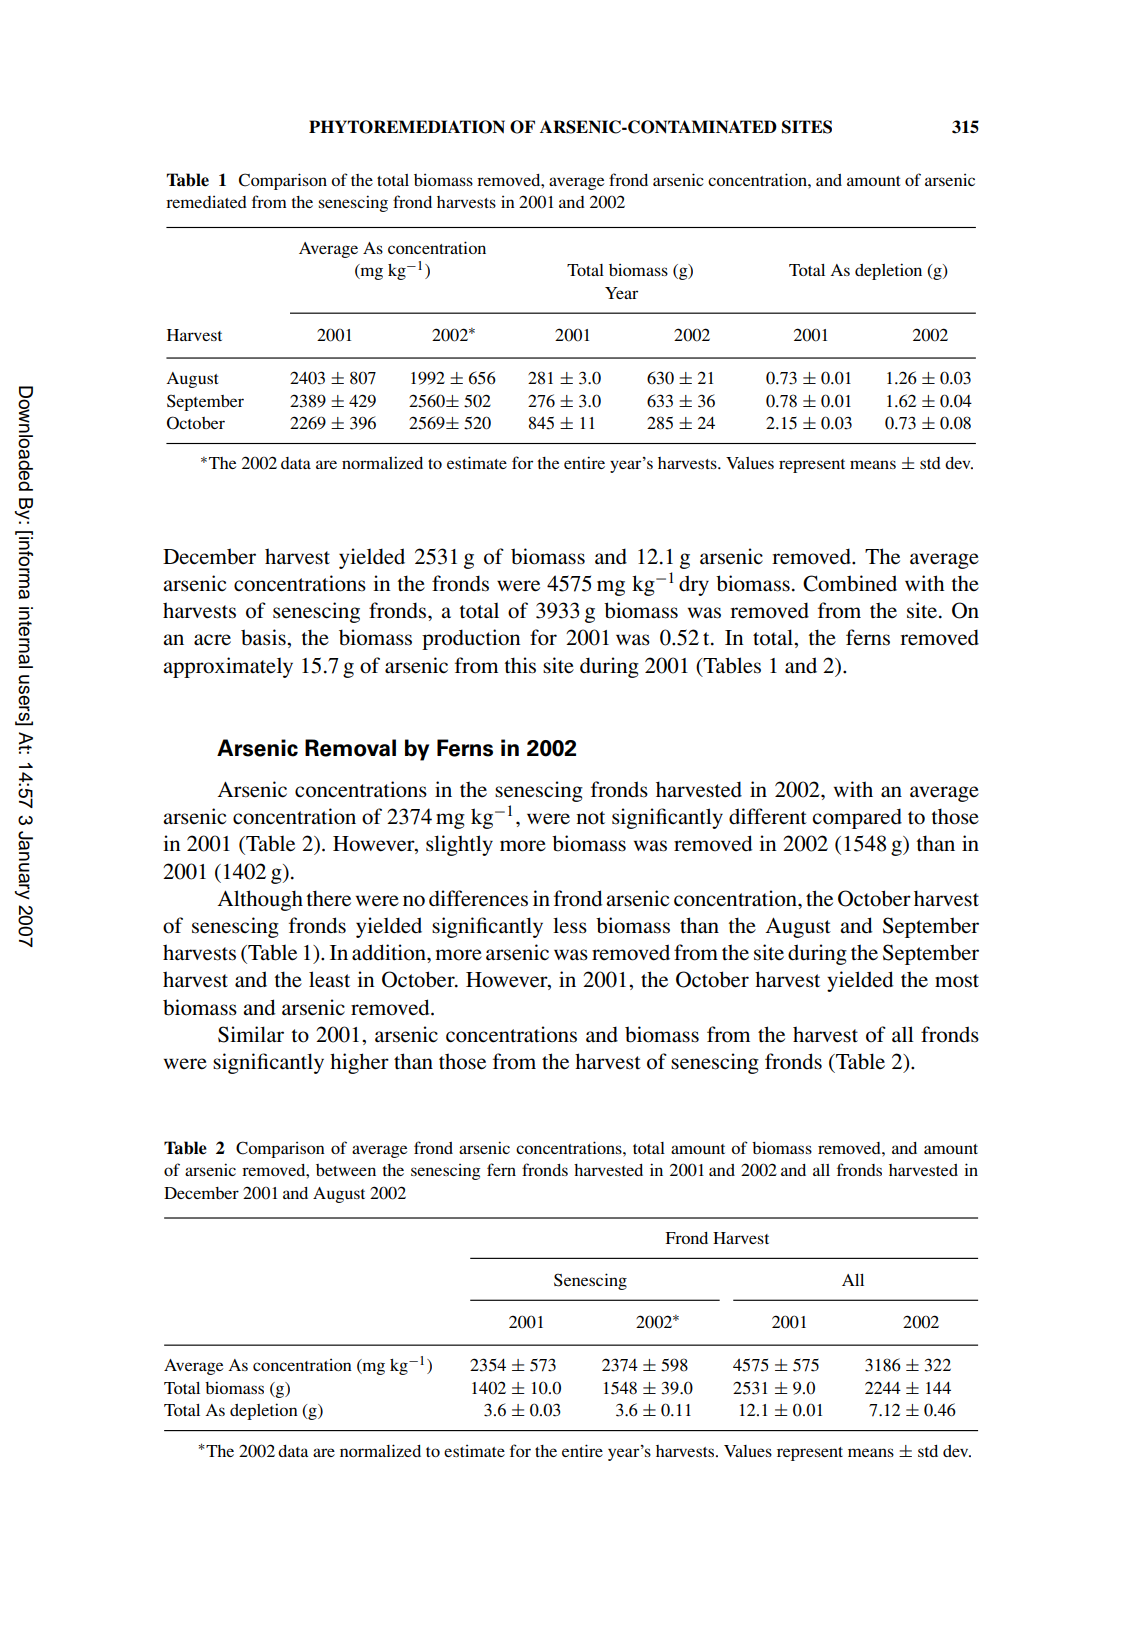 The height and width of the screenshot is (1638, 1147). What do you see at coordinates (857, 818) in the screenshot?
I see `compared` at bounding box center [857, 818].
